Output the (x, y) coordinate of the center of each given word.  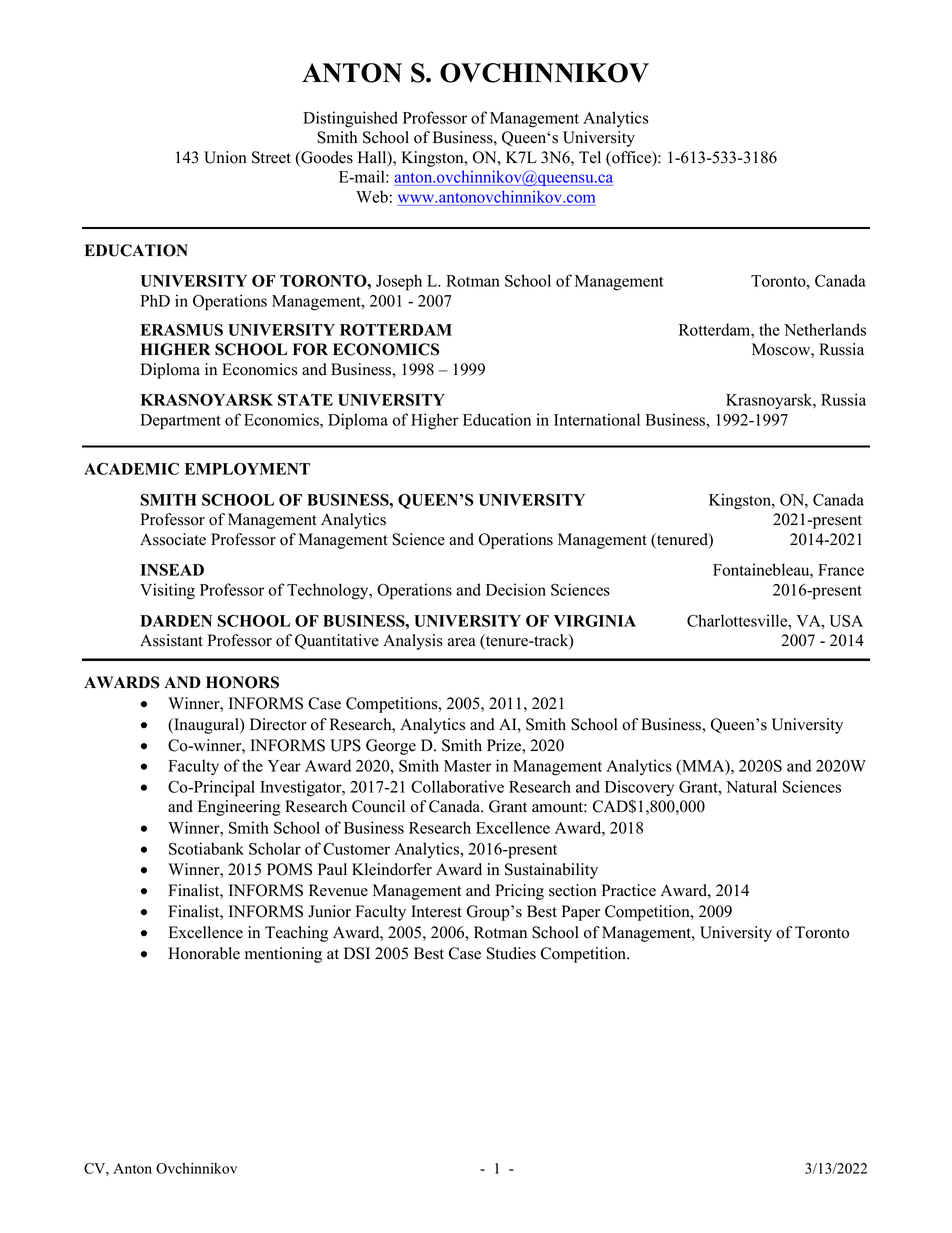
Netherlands (825, 329)
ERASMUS (182, 329)
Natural (751, 786)
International (597, 419)
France (841, 570)
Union (225, 157)
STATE (305, 399)
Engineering (239, 808)
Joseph (399, 282)
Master (467, 766)
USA (846, 620)
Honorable (204, 953)
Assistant (171, 640)
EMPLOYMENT (247, 469)
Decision (516, 589)
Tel (590, 157)
